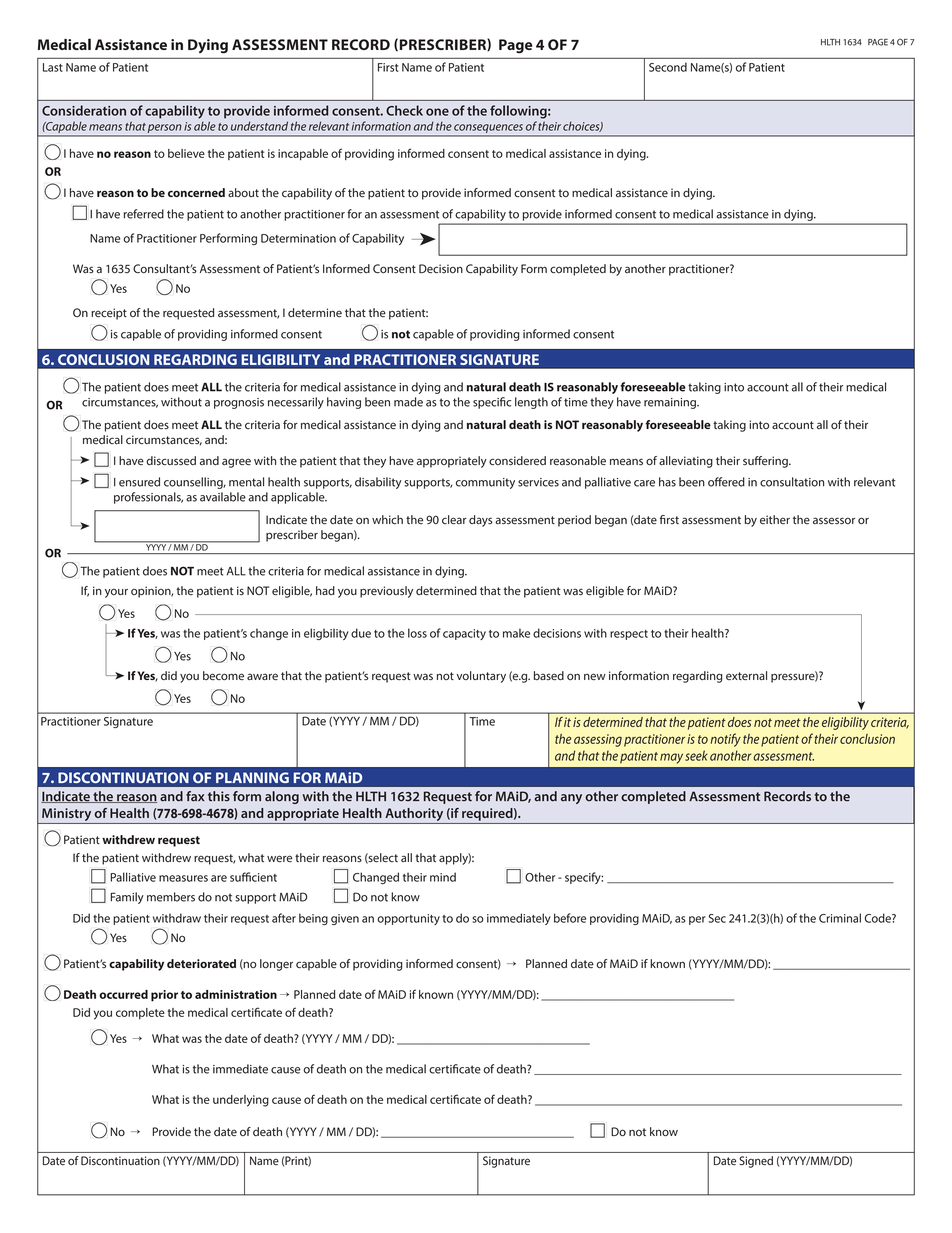  What do you see at coordinates (840, 918) in the page?
I see `Criminal` at bounding box center [840, 918].
